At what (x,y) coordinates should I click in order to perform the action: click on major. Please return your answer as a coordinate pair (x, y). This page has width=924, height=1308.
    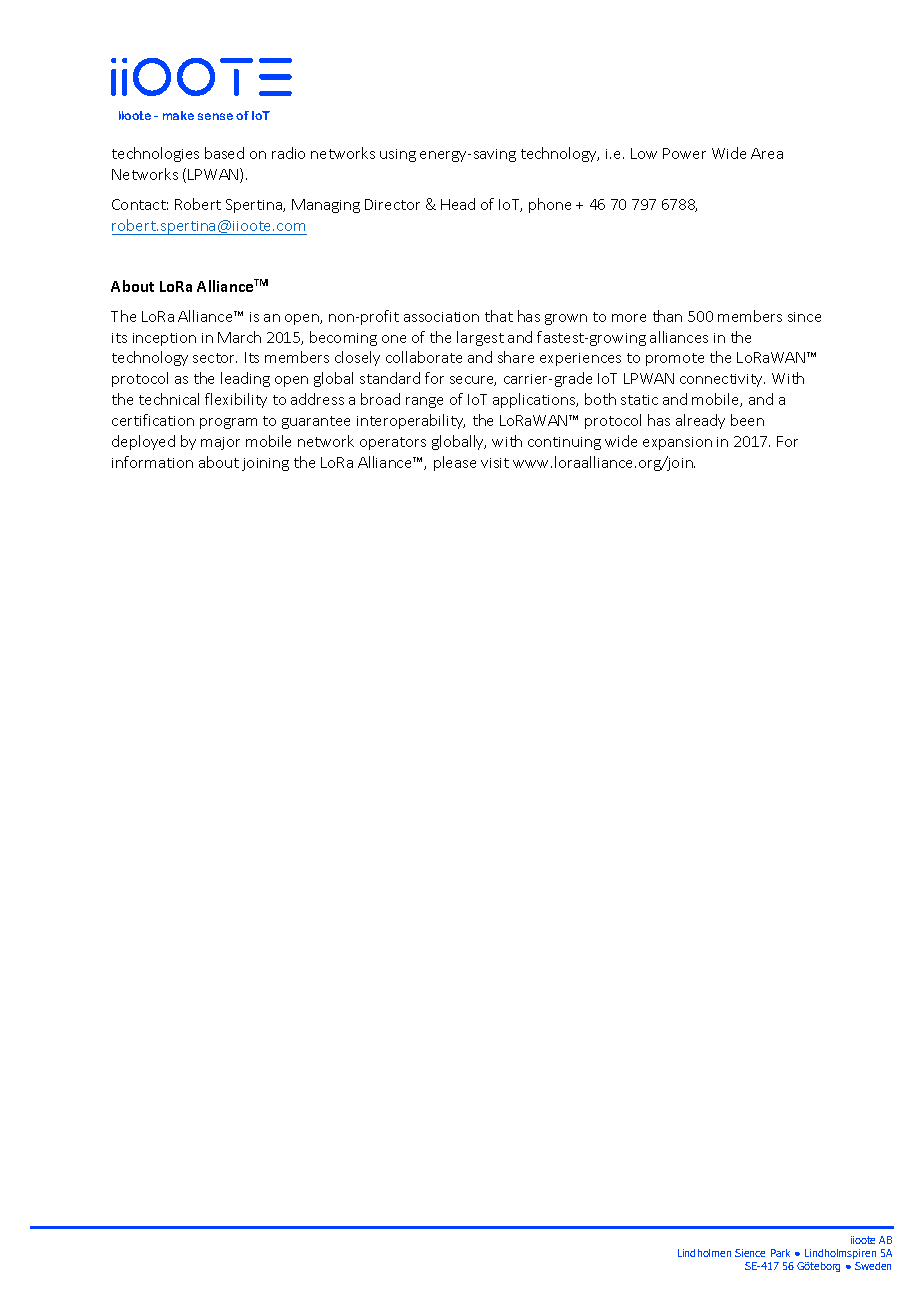
    Looking at the image, I should click on (220, 443).
